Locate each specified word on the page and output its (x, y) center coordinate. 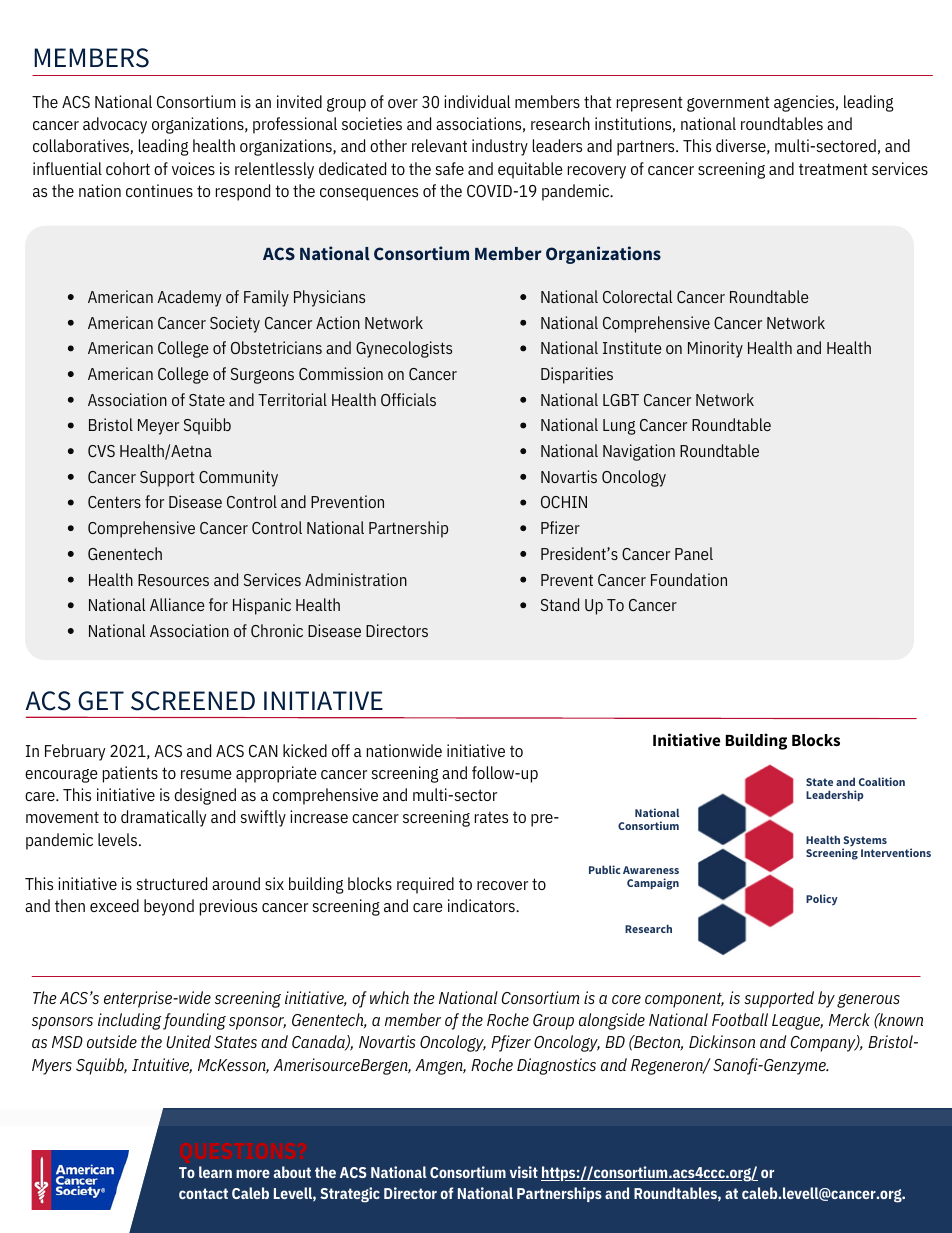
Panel (694, 553)
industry (500, 147)
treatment (833, 169)
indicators (482, 905)
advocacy (115, 125)
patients (130, 774)
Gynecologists (404, 349)
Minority (715, 349)
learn (215, 1172)
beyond (169, 907)
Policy (822, 899)
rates (491, 817)
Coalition (882, 781)
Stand (560, 604)
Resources (173, 580)
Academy (189, 298)
